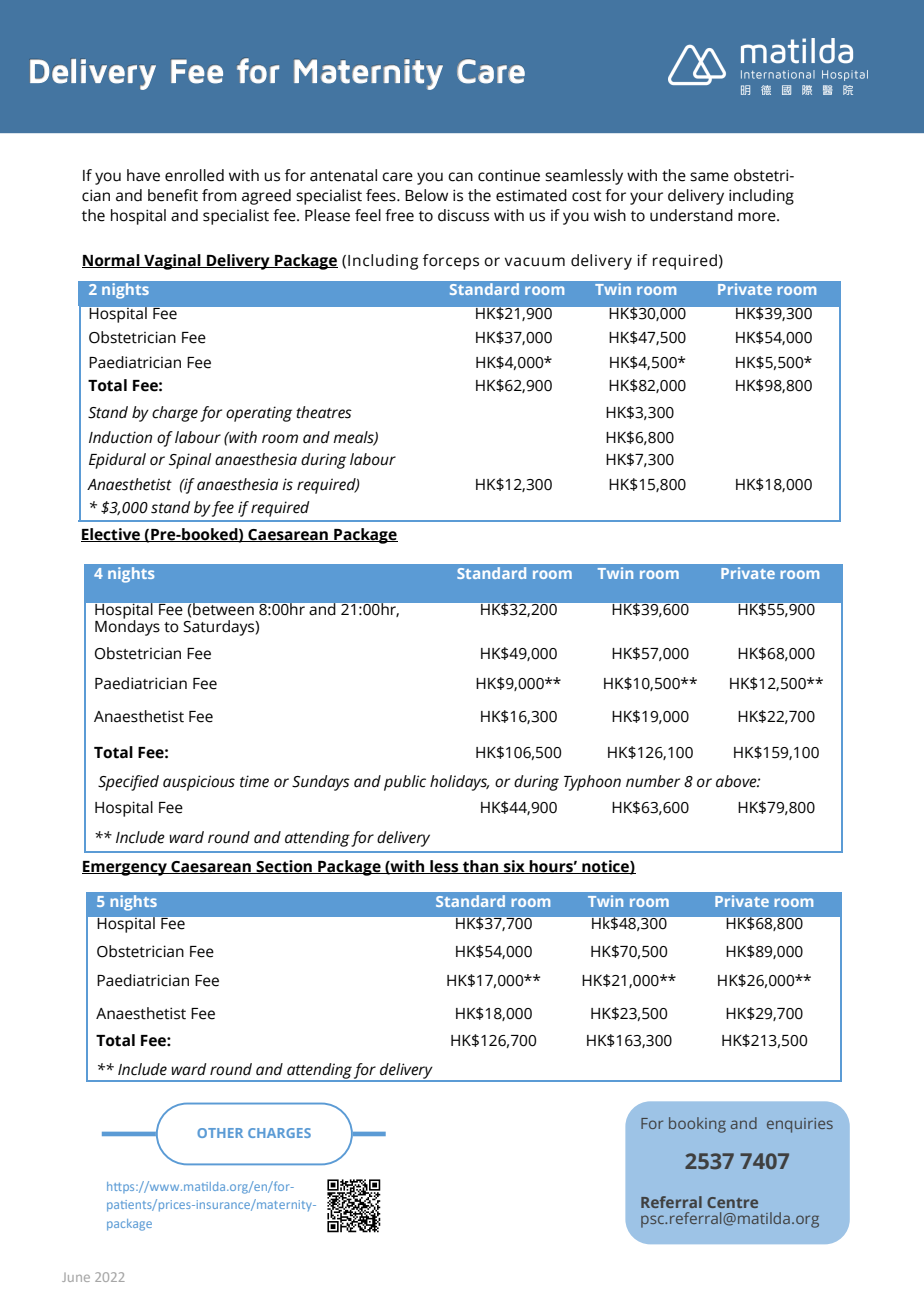  Describe the element at coordinates (653, 781) in the screenshot. I see `number` at that location.
